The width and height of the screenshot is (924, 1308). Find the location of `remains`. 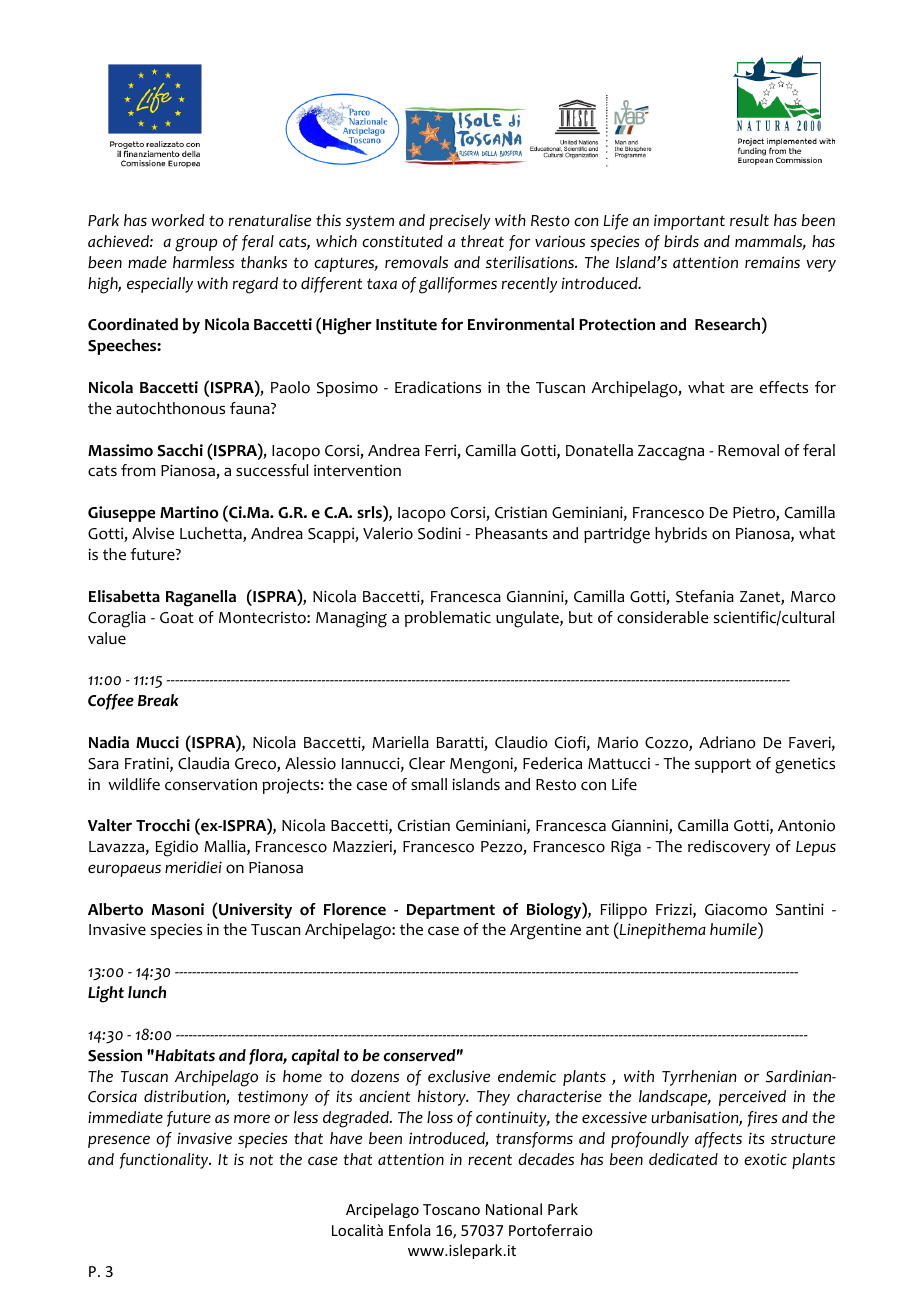

remains is located at coordinates (772, 262).
